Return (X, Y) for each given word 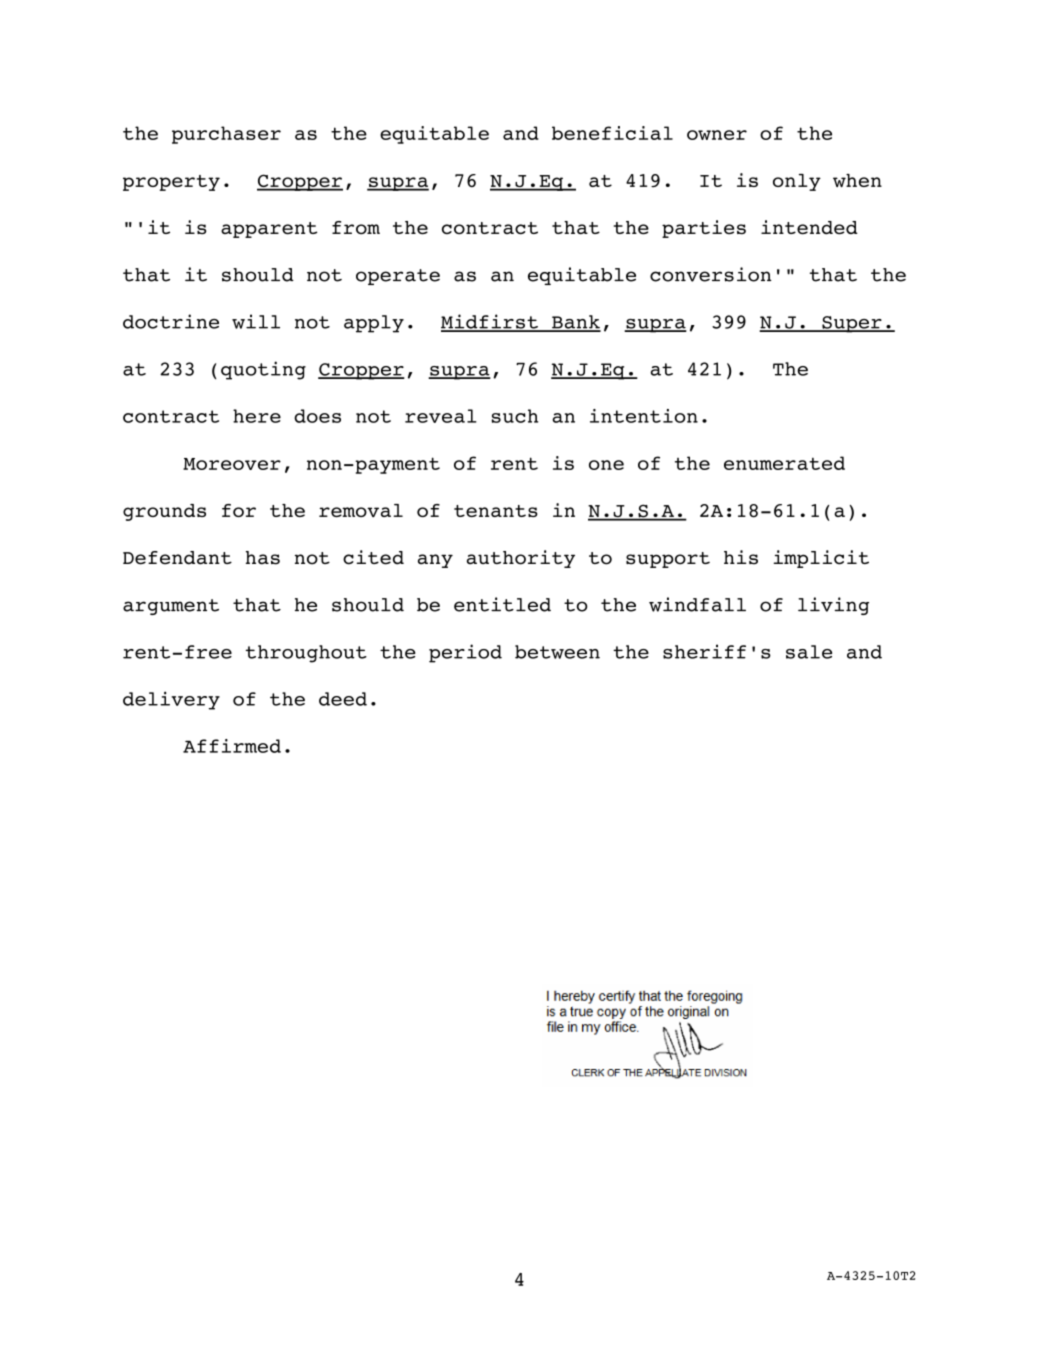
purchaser (226, 135)
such (515, 416)
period (465, 653)
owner (717, 135)
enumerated (784, 463)
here (257, 416)
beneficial (612, 133)
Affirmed (232, 746)
